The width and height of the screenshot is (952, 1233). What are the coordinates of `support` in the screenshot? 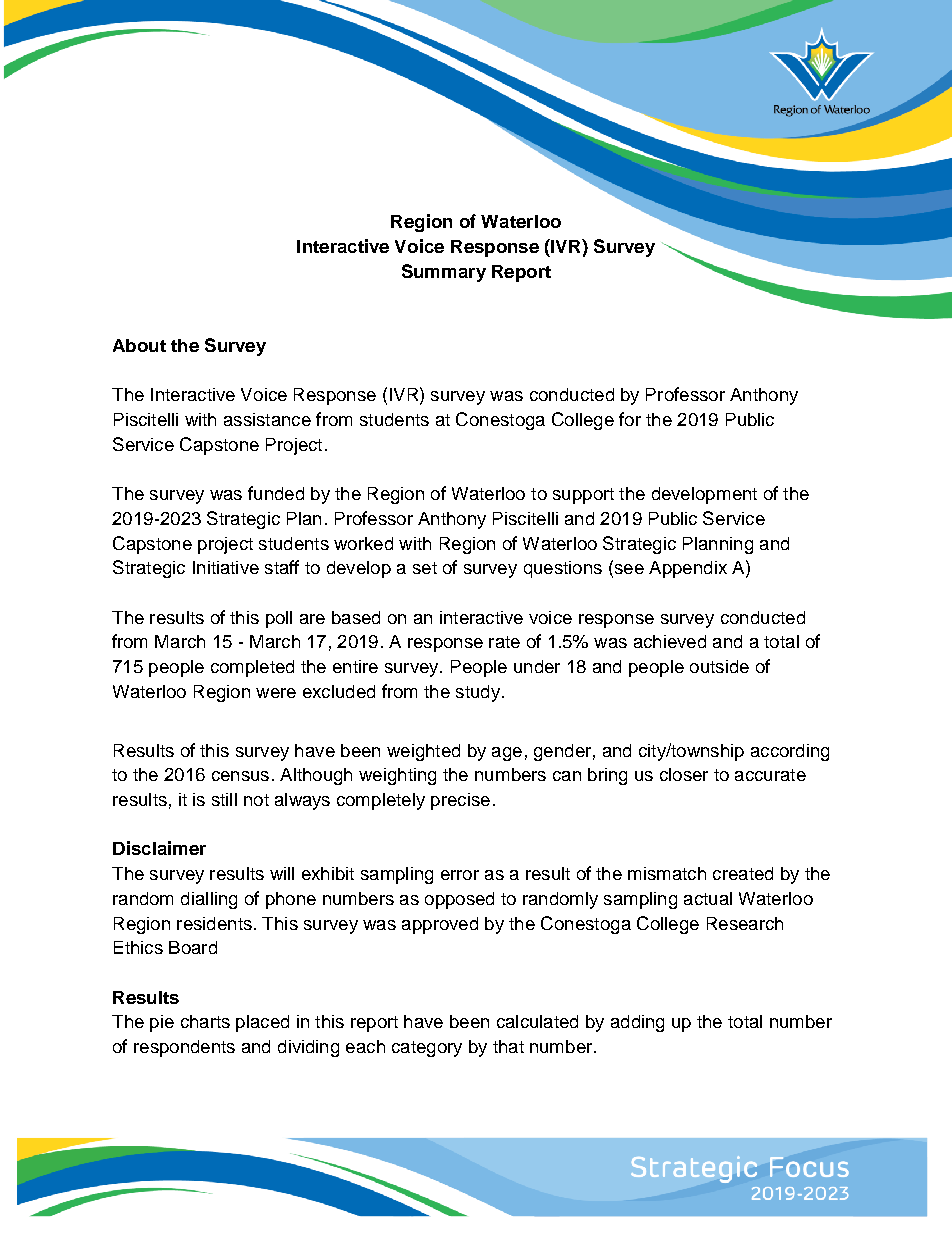 It's located at (583, 496).
